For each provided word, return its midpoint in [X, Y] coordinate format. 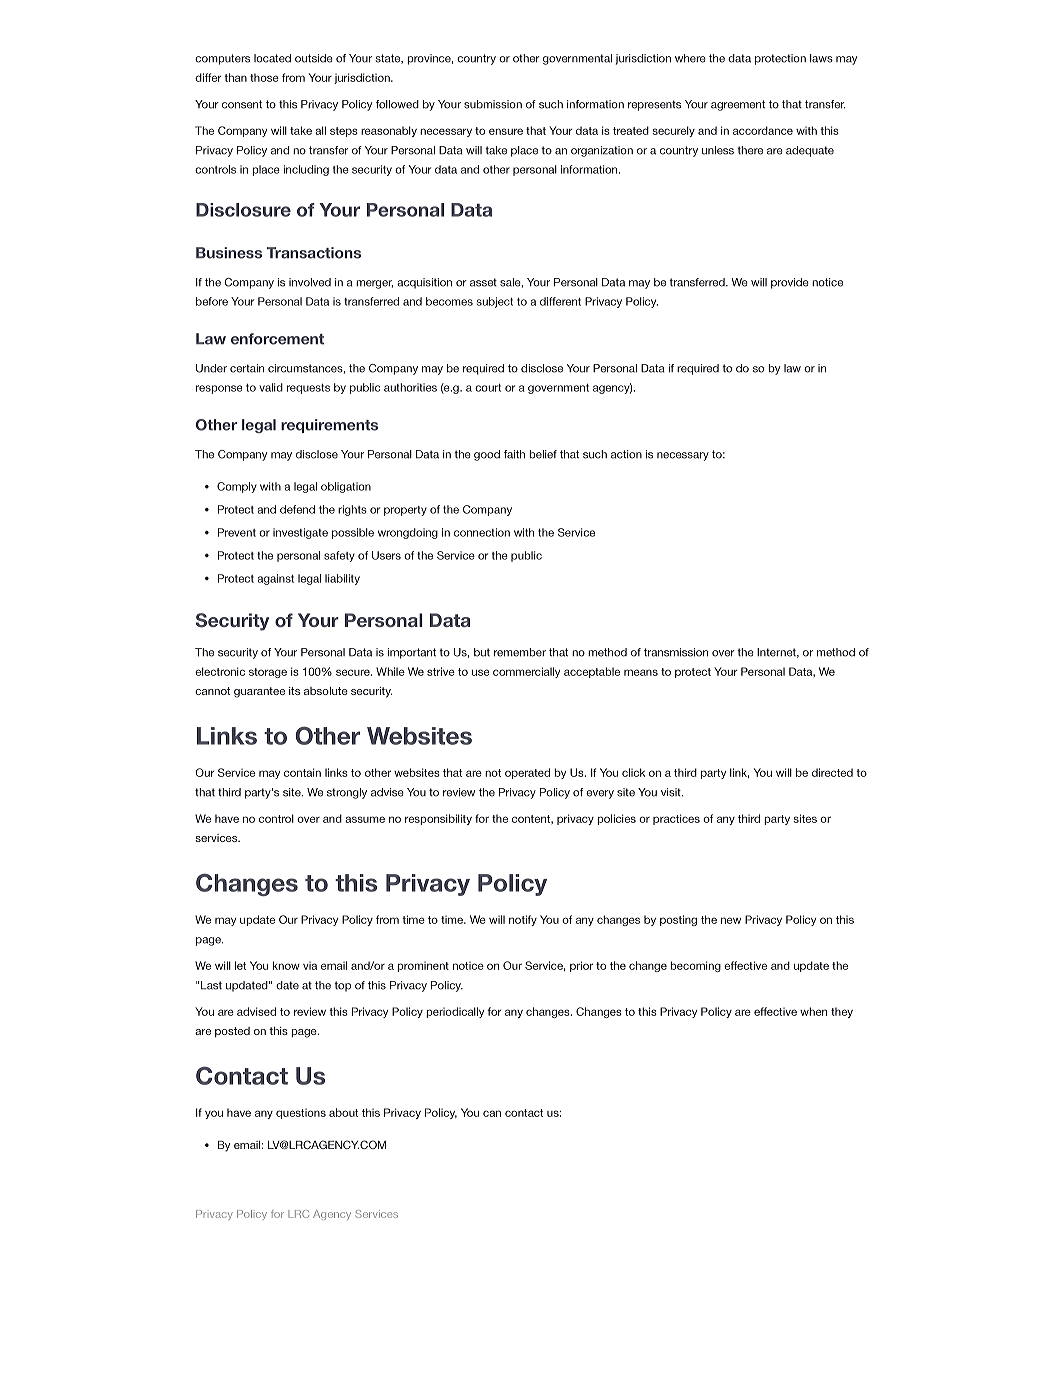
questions [301, 1113]
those [264, 77]
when [813, 1011]
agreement [738, 105]
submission [493, 104]
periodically [455, 1012]
